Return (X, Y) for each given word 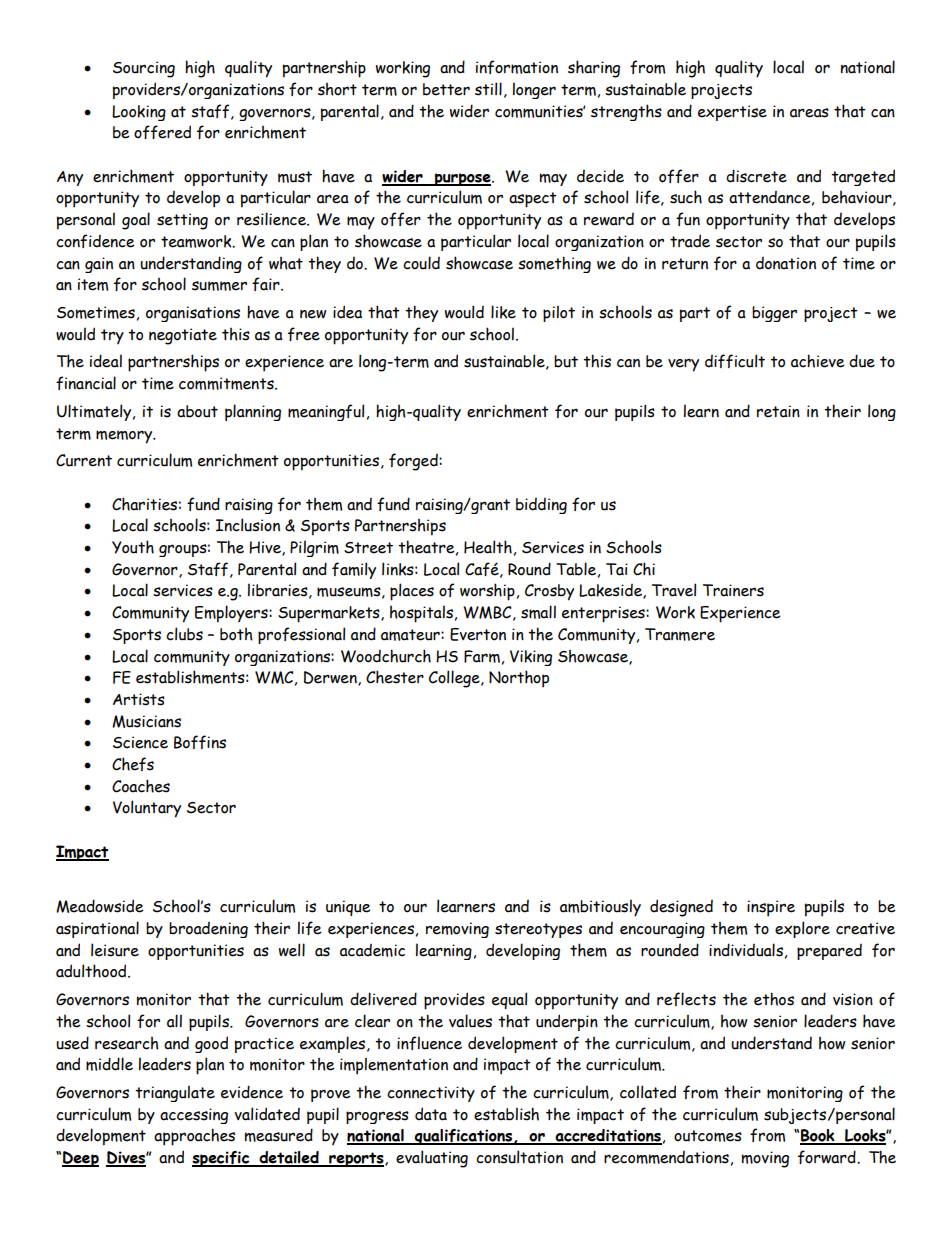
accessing (194, 1116)
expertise (732, 113)
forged (414, 462)
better (446, 89)
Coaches (141, 786)
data (431, 1114)
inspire (771, 908)
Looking (139, 113)
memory (125, 437)
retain (778, 411)
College (455, 679)
